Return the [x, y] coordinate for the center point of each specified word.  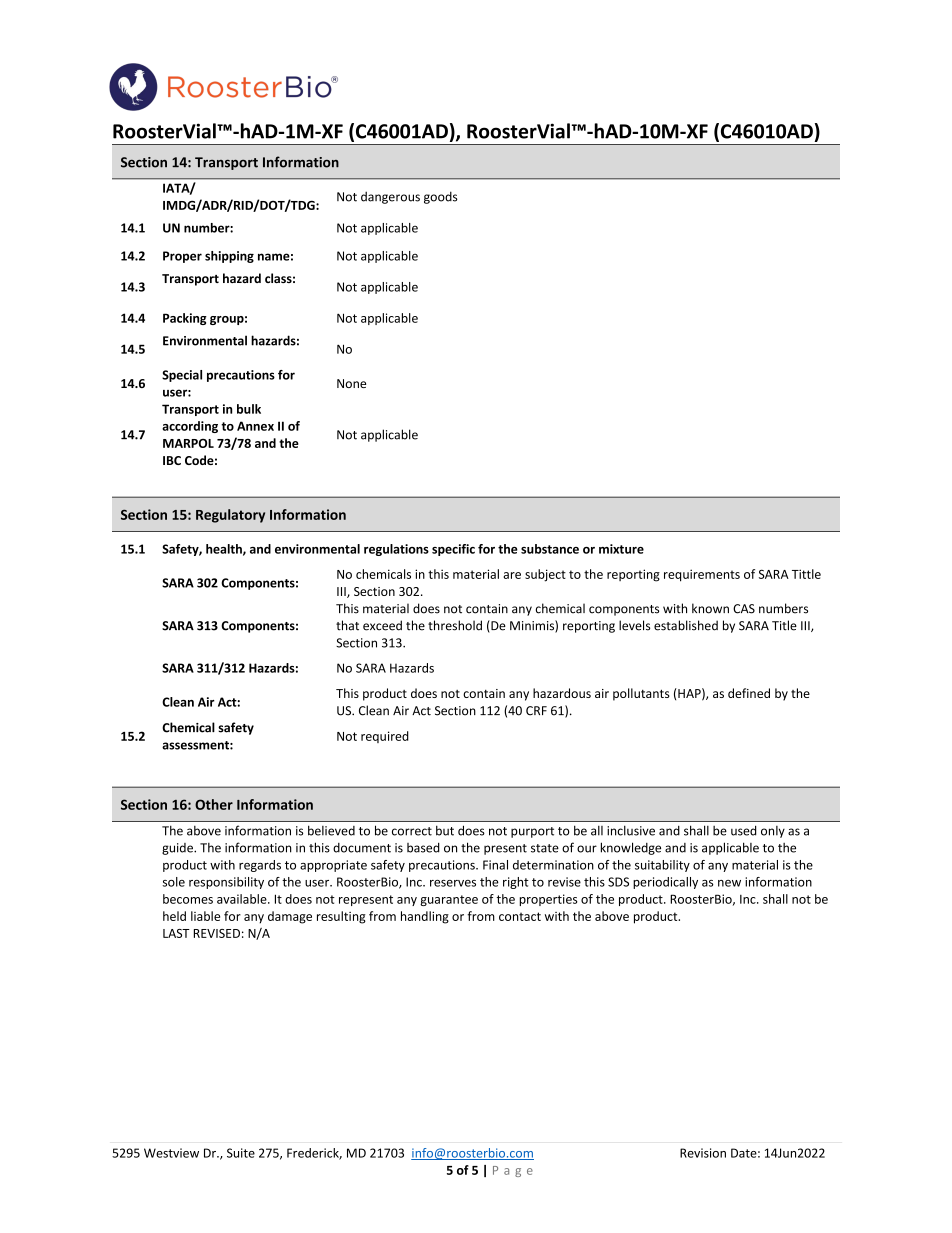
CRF [536, 711]
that [347, 625]
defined [749, 693]
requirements [702, 575]
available [243, 899]
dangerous [390, 197]
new [729, 883]
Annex [255, 426]
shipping [229, 257]
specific [453, 550]
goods [440, 197]
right [516, 883]
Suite [241, 1153]
